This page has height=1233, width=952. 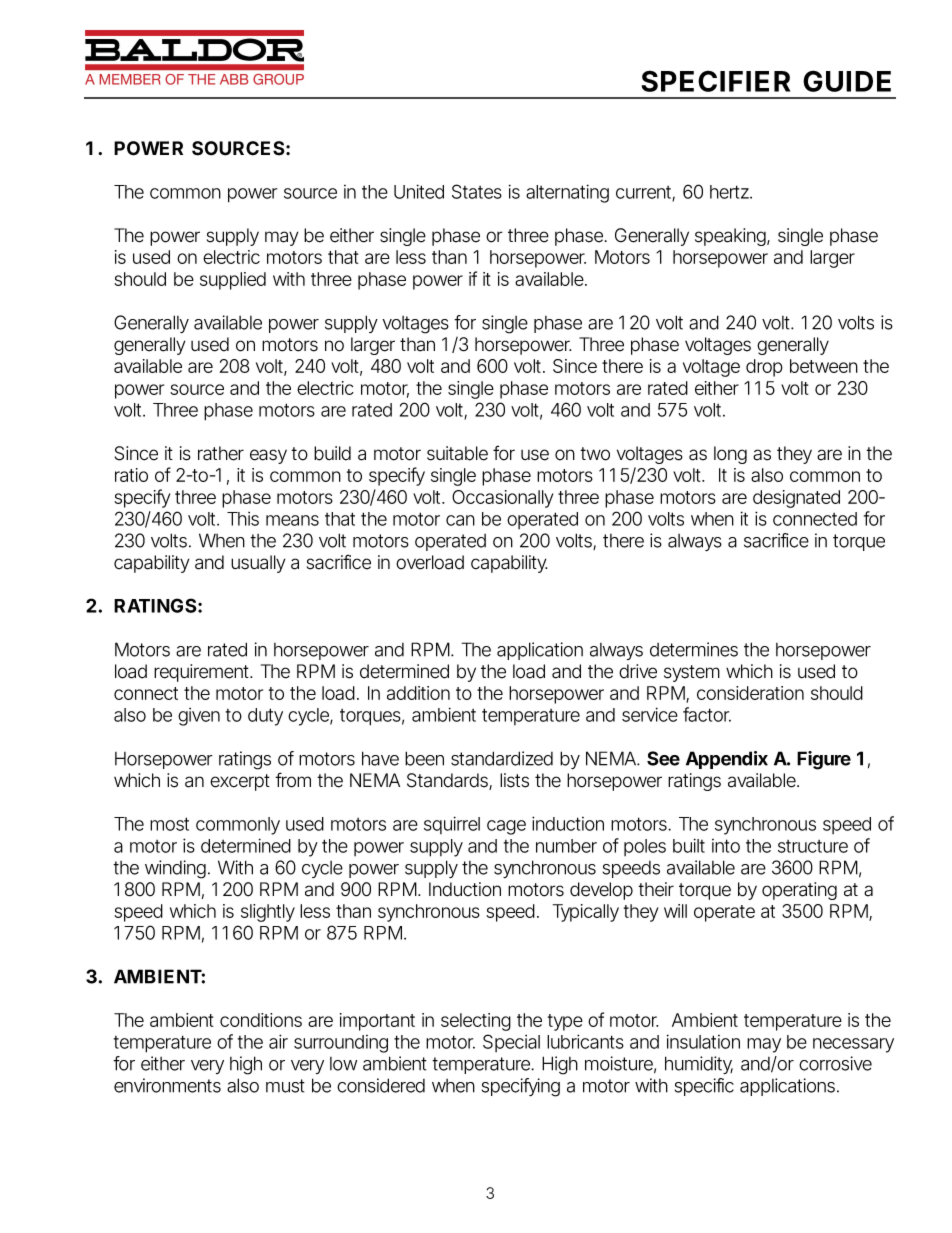 What do you see at coordinates (764, 368) in the page?
I see `drop` at bounding box center [764, 368].
